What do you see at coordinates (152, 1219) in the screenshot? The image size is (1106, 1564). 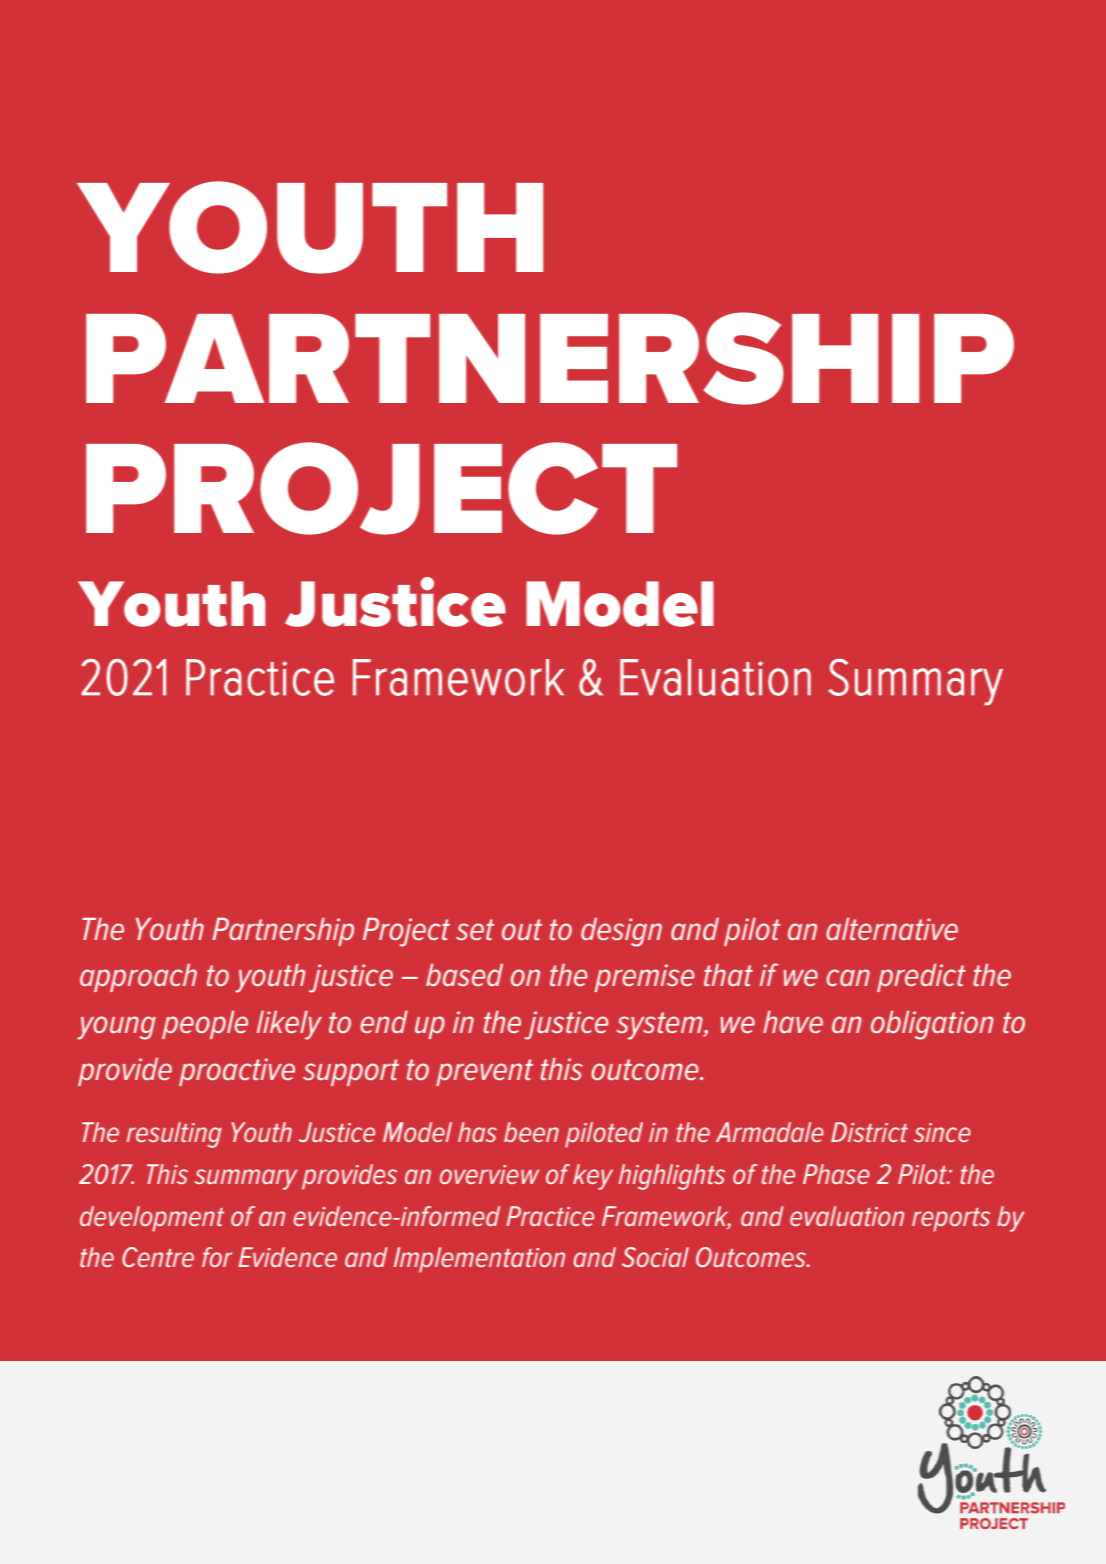 I see `development` at bounding box center [152, 1219].
